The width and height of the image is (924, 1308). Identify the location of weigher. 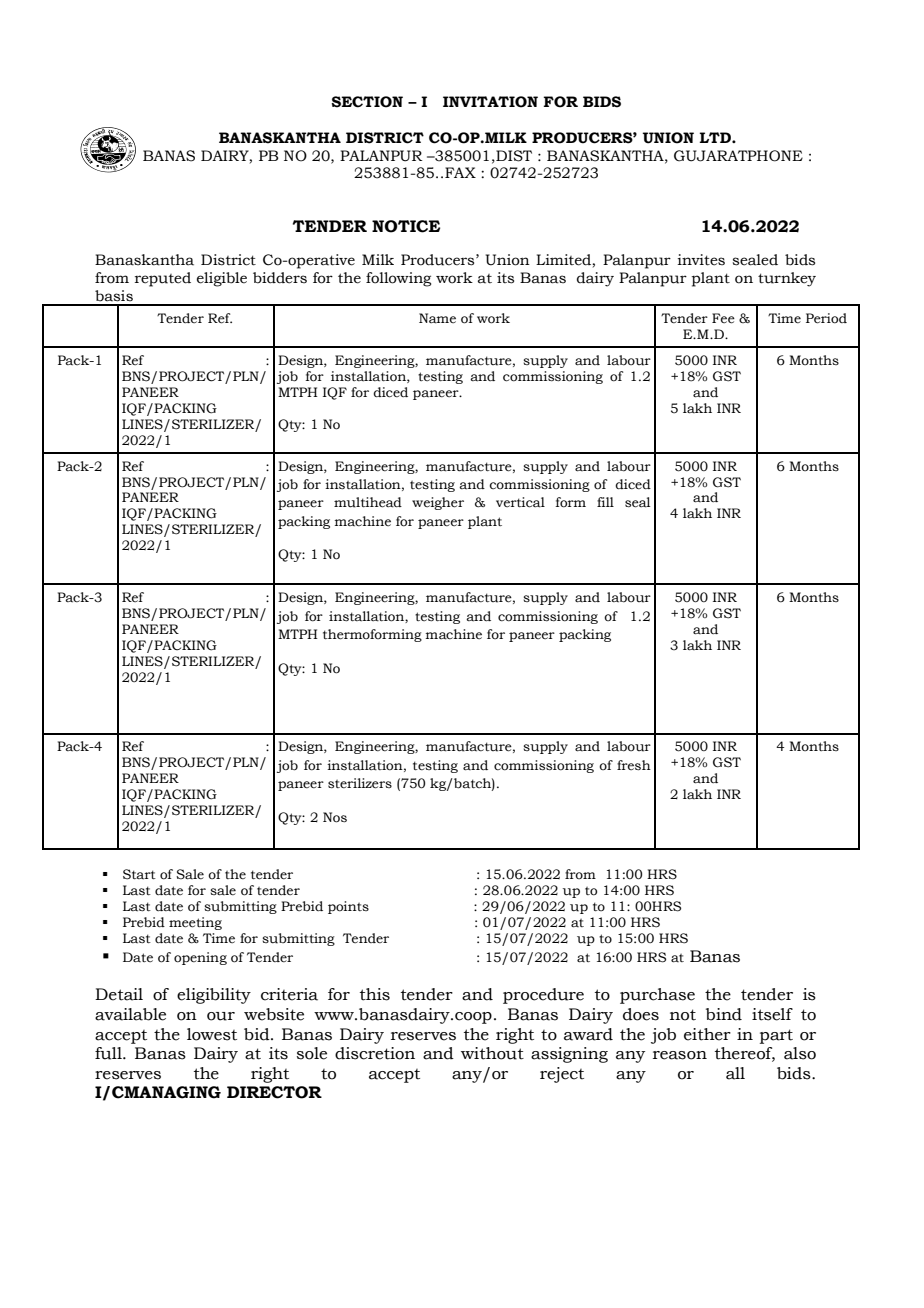
(438, 503).
